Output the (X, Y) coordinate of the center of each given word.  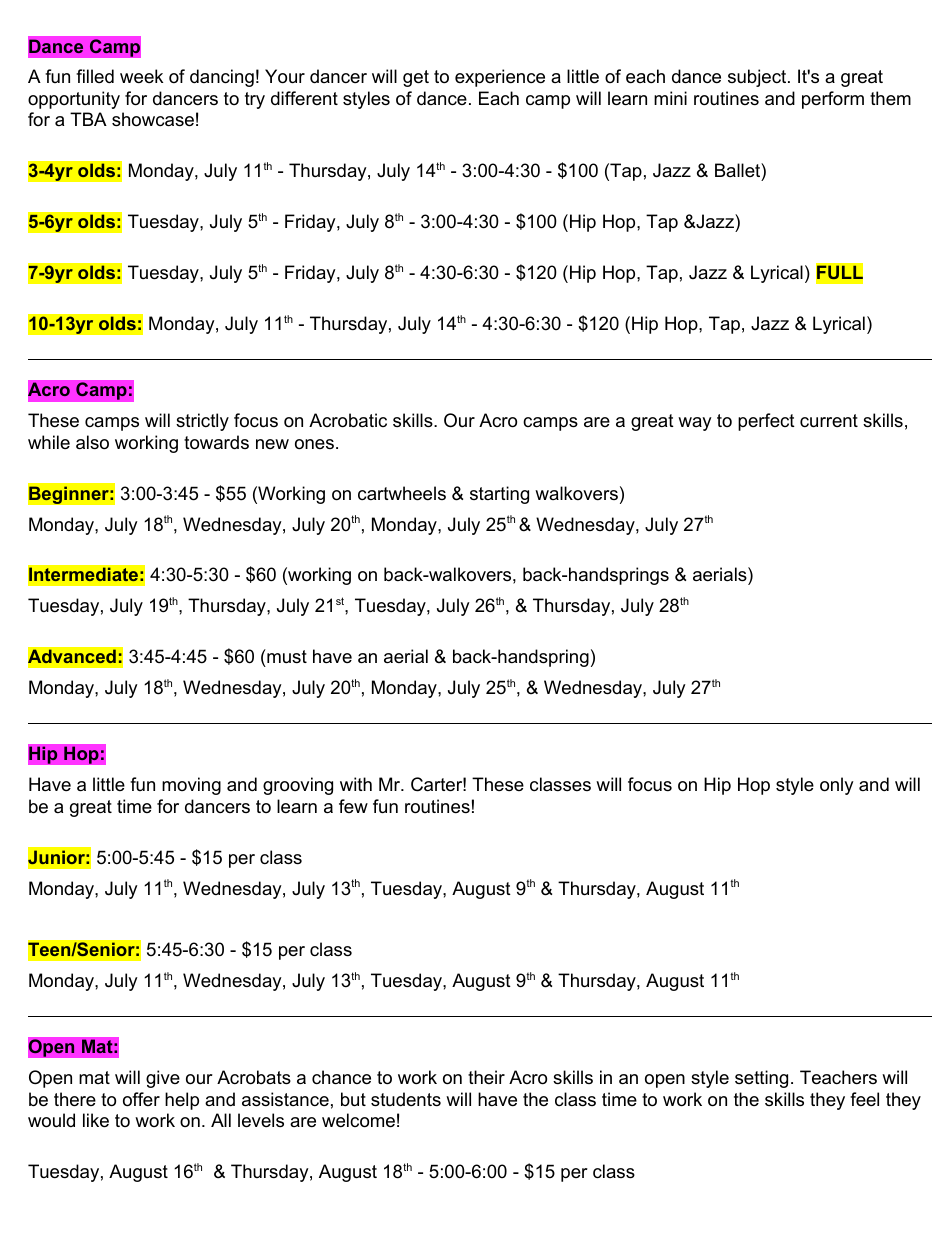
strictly (202, 422)
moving (191, 786)
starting (499, 495)
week (141, 76)
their (486, 1077)
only (837, 786)
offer (141, 1099)
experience (500, 78)
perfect (766, 422)
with (356, 784)
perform (833, 100)
